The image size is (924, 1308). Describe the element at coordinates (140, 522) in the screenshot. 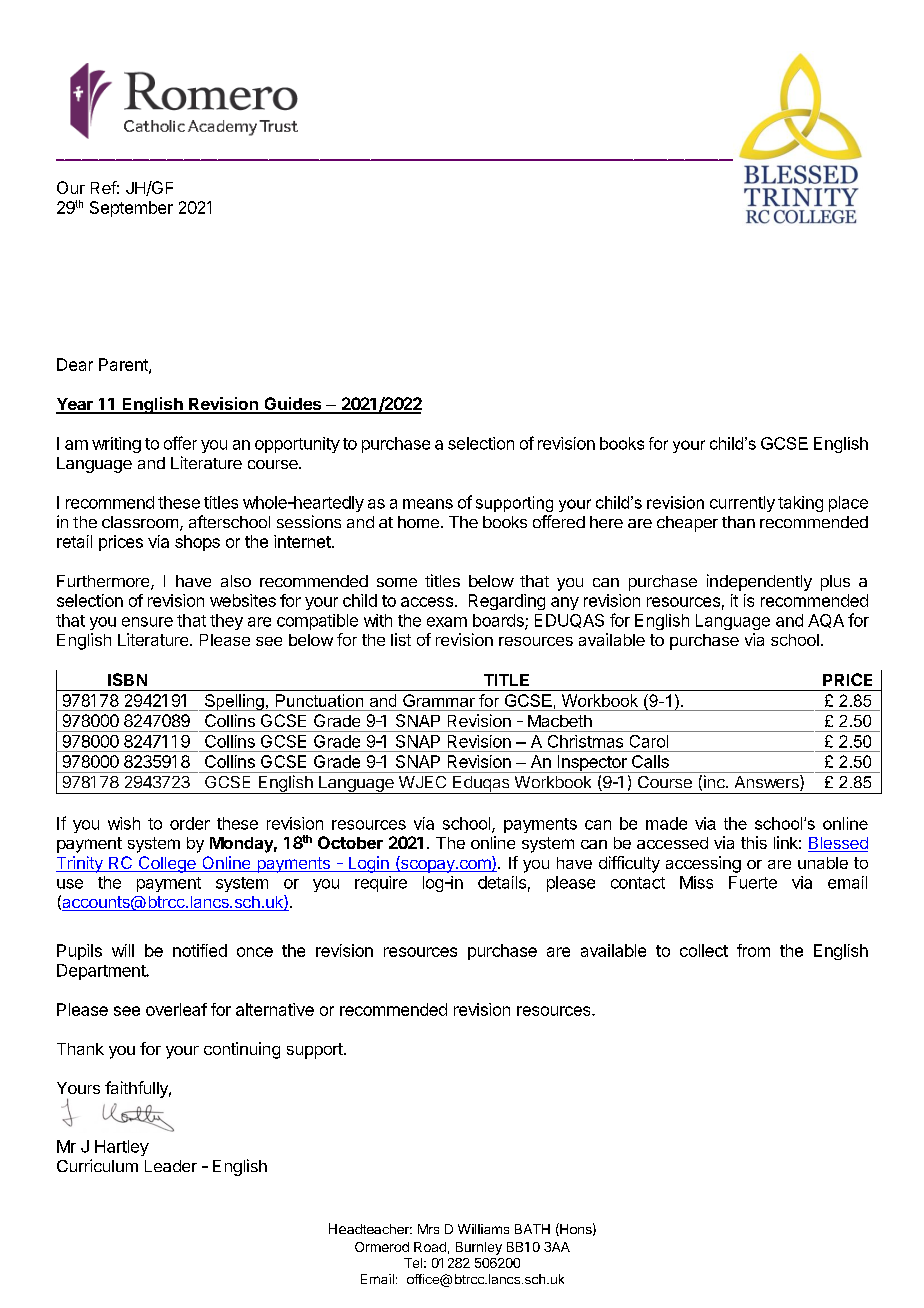

I see `classroom` at that location.
